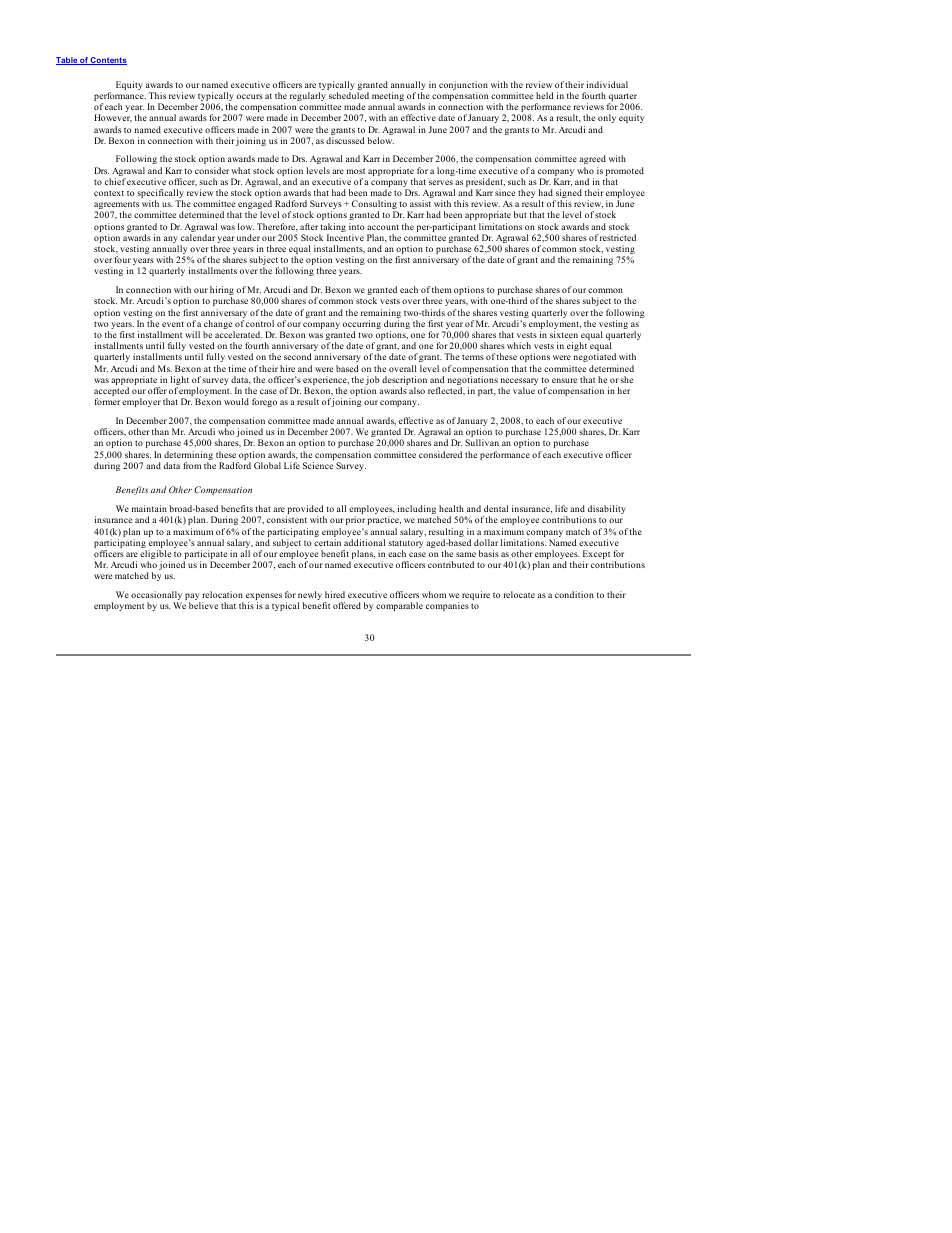 This screenshot has width=952, height=1233. Describe the element at coordinates (108, 61) in the screenshot. I see `Contents` at that location.
